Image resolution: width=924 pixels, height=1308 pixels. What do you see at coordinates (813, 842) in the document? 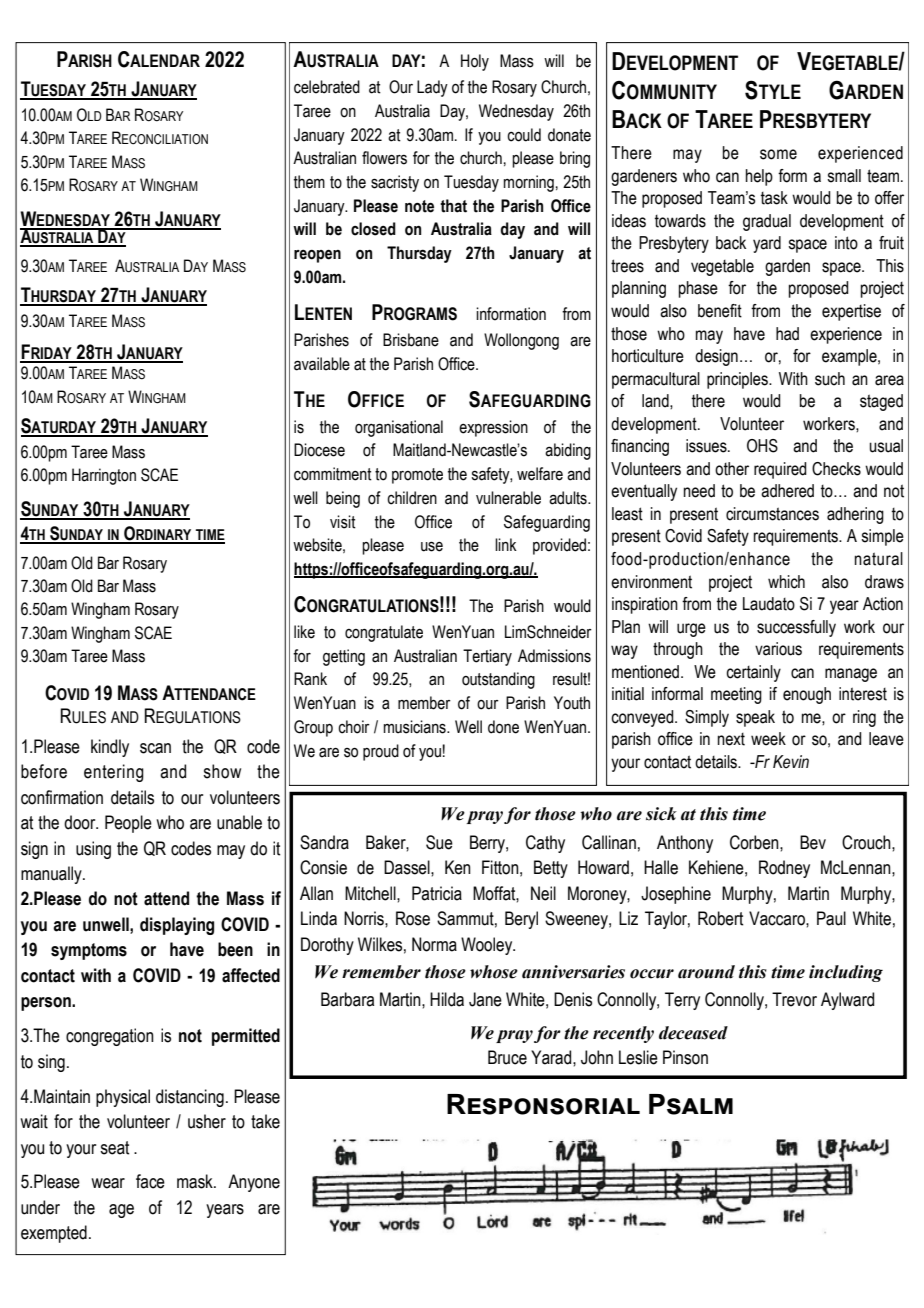
I see `Bev` at bounding box center [813, 842].
